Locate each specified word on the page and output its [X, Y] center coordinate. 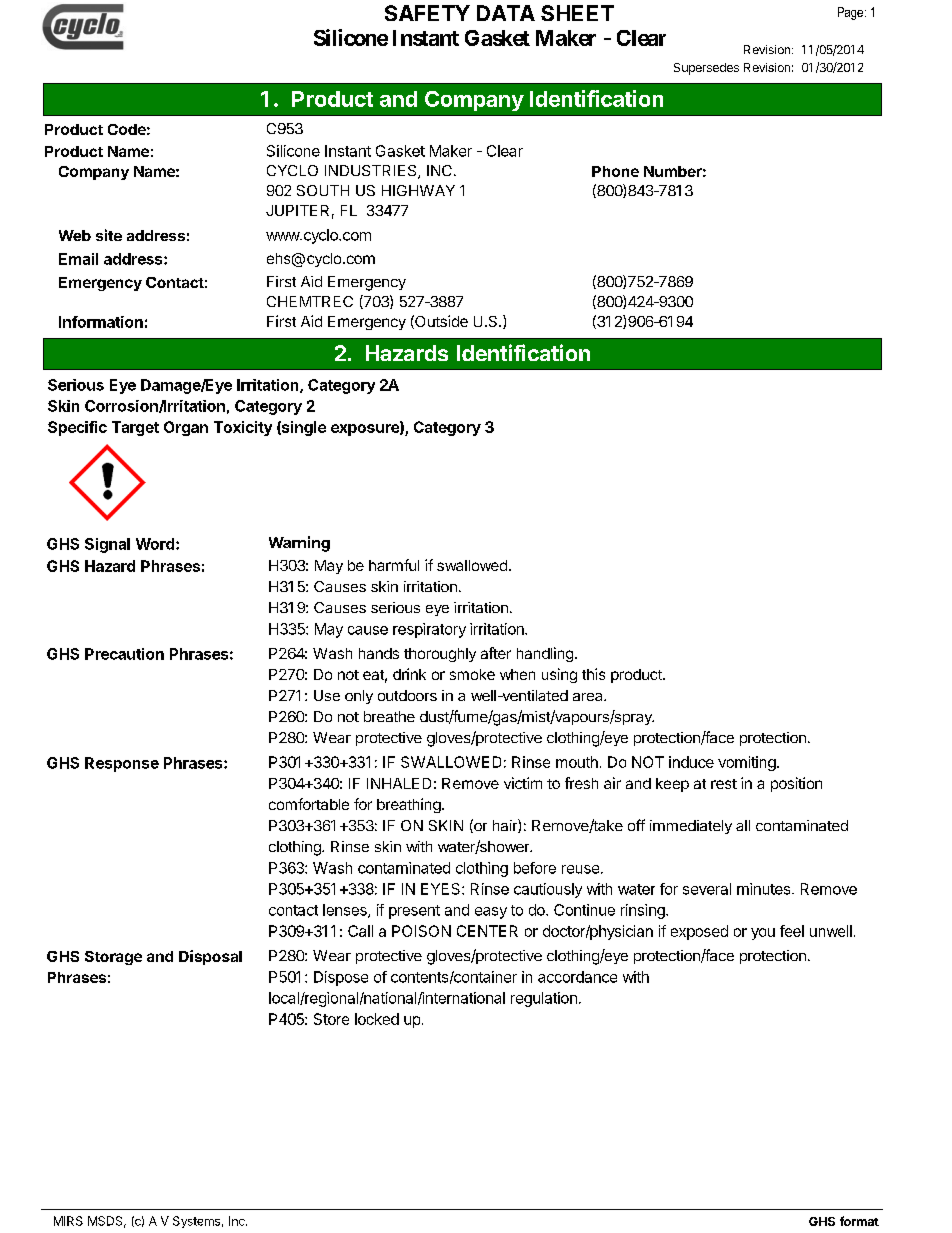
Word [155, 544]
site [109, 235]
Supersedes [706, 69]
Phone [615, 171]
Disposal [210, 957]
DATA [506, 13]
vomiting [747, 763]
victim [523, 783]
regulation [544, 999]
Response [122, 764]
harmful [394, 565]
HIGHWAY [418, 190]
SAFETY [427, 13]
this [593, 674]
